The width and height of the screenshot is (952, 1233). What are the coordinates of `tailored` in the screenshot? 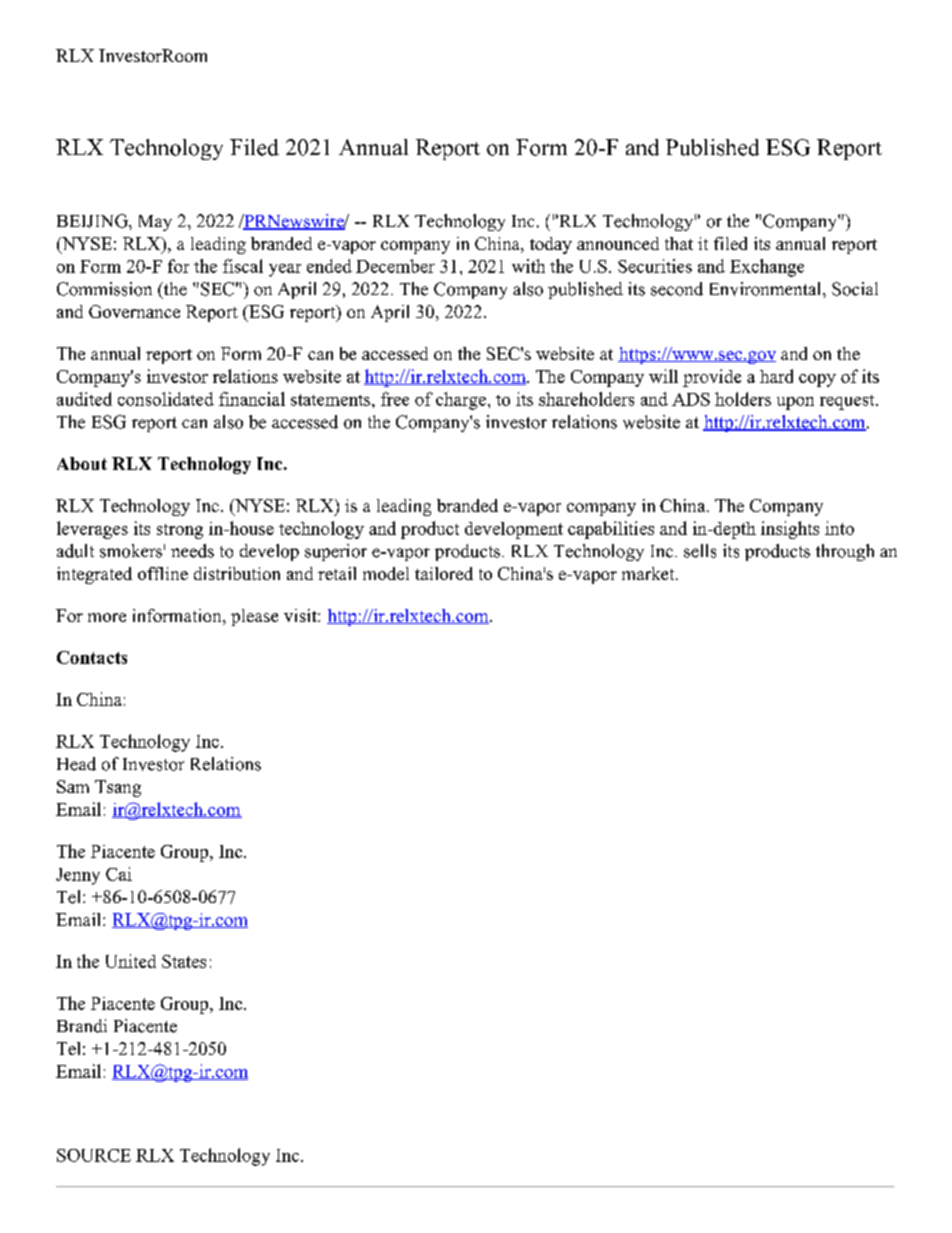 It's located at (444, 573).
